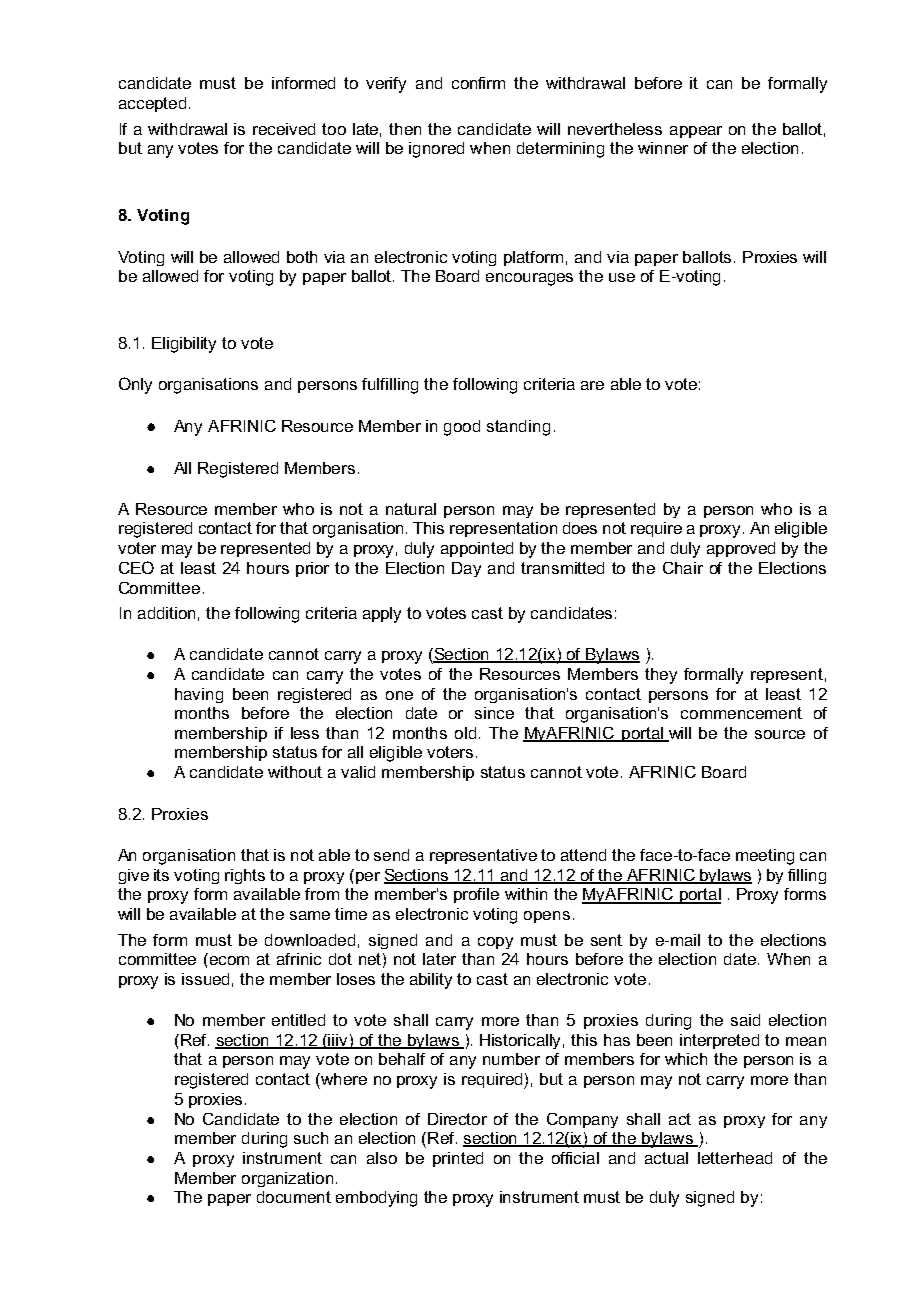 The width and height of the screenshot is (924, 1308). What do you see at coordinates (152, 104) in the screenshot?
I see `accepted` at bounding box center [152, 104].
